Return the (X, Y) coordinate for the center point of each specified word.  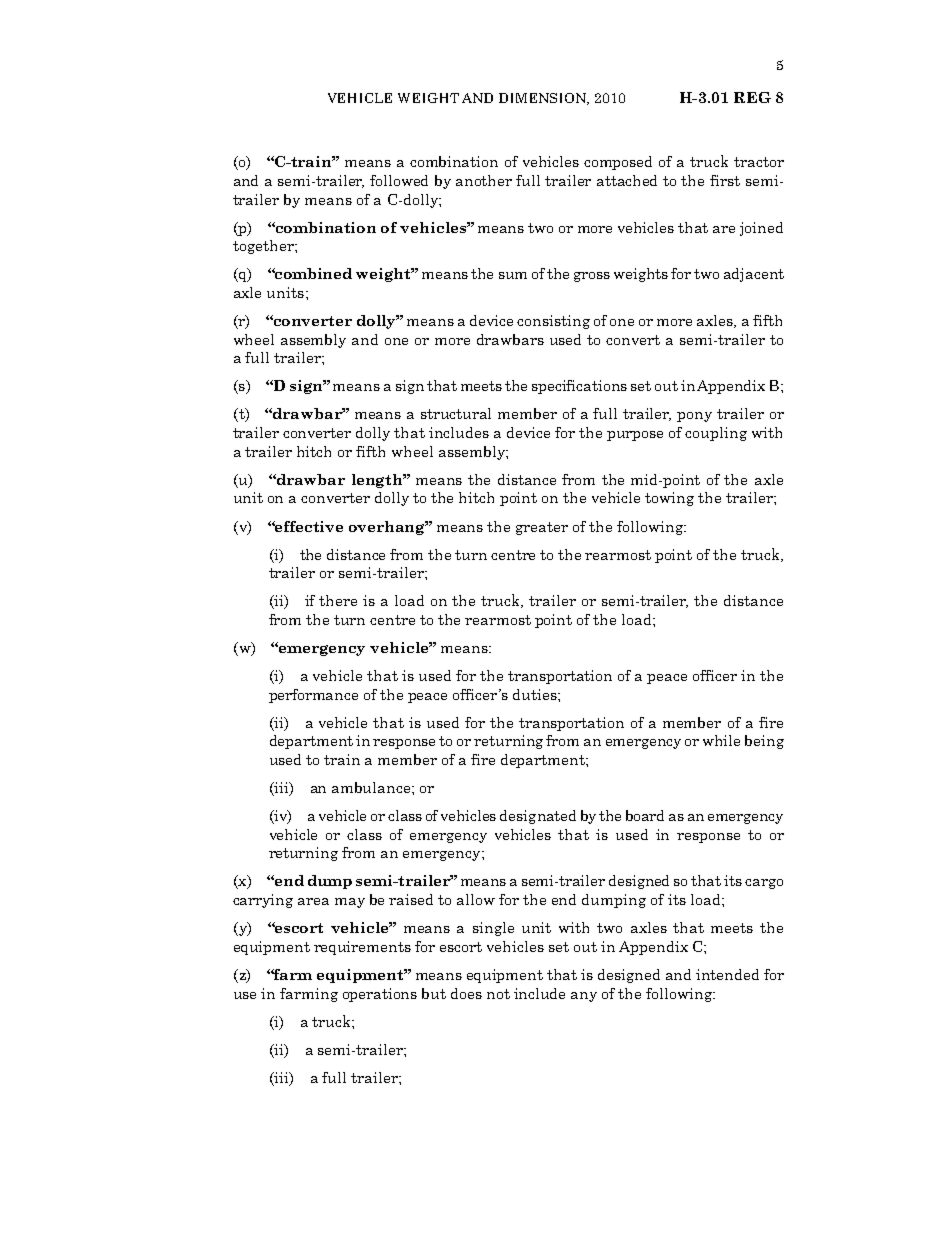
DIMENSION (544, 99)
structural (456, 413)
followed (399, 180)
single (493, 929)
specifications (579, 387)
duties (536, 694)
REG (752, 97)
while (721, 740)
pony (694, 417)
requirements (362, 948)
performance (313, 696)
